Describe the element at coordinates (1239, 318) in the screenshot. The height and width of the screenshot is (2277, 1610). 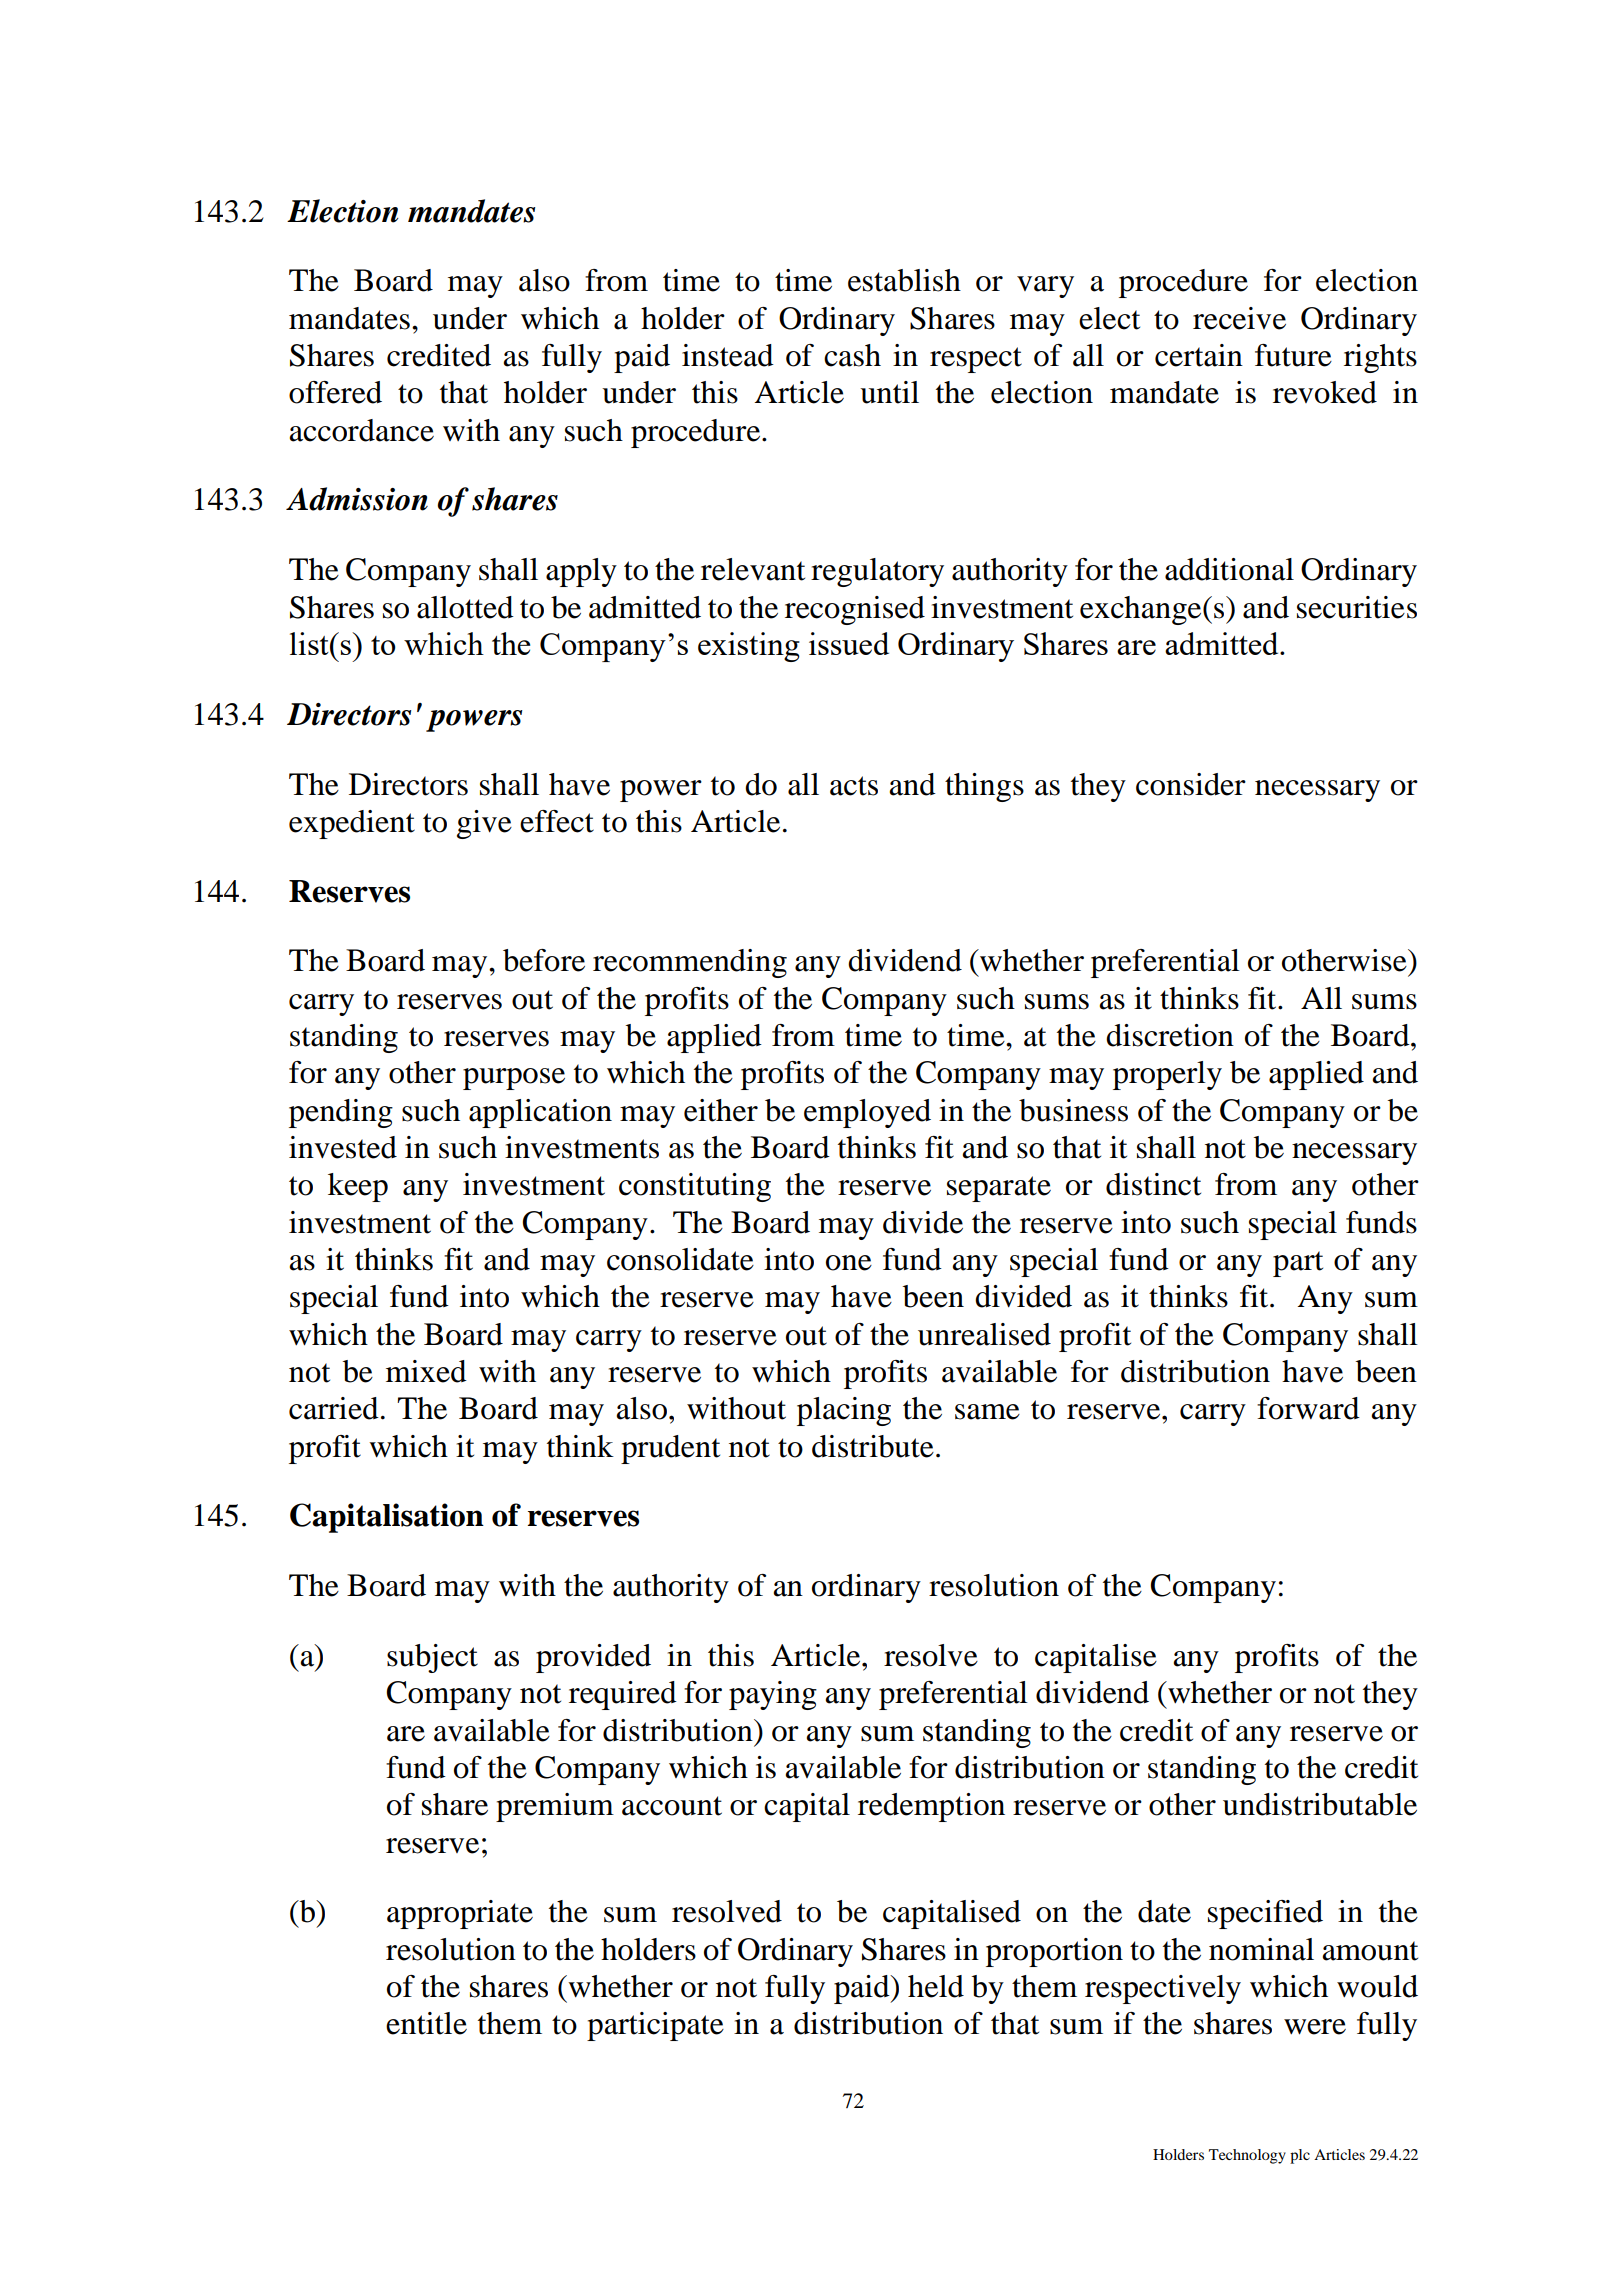
I see `receive` at that location.
